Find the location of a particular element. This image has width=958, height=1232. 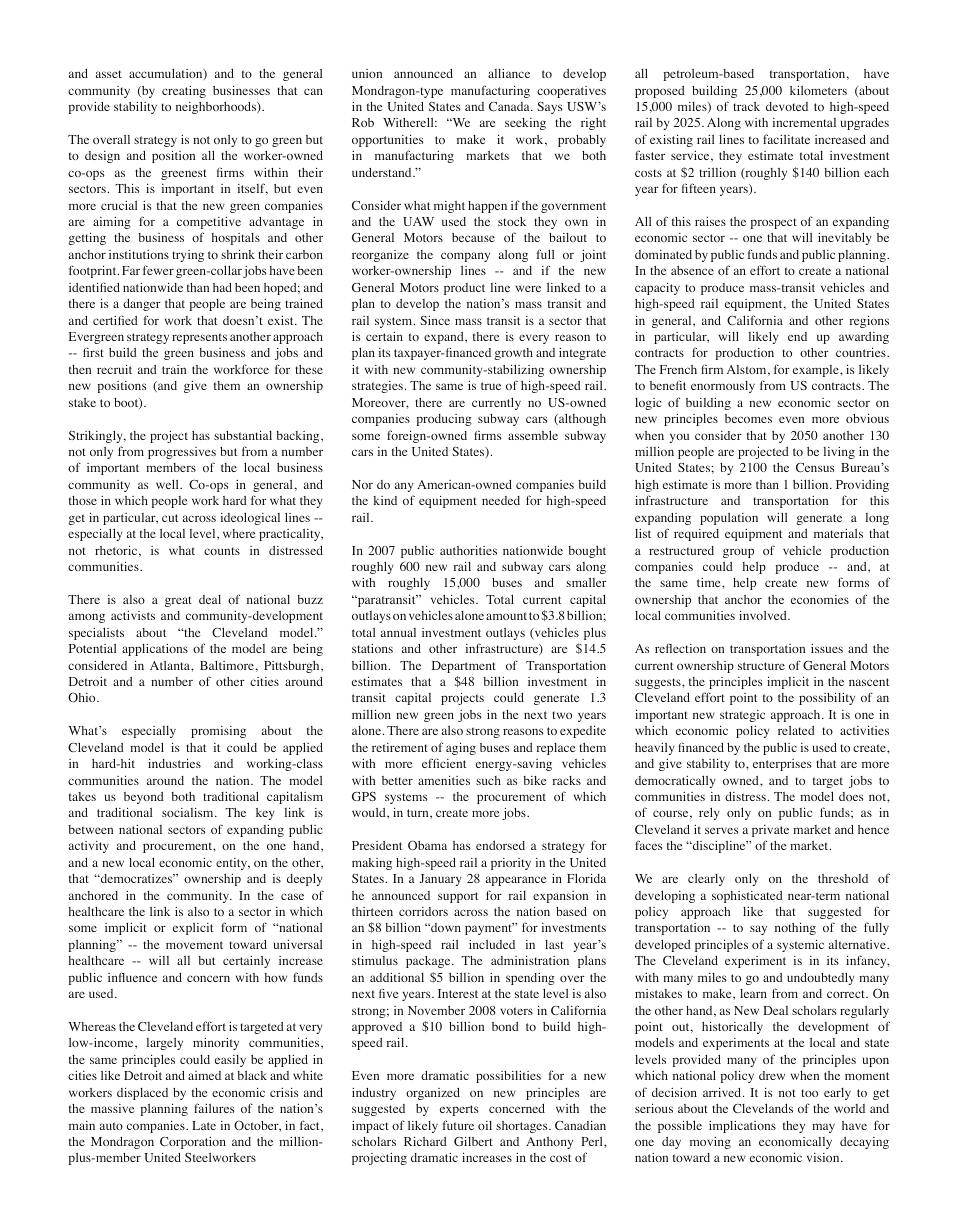

creating is located at coordinates (184, 92).
